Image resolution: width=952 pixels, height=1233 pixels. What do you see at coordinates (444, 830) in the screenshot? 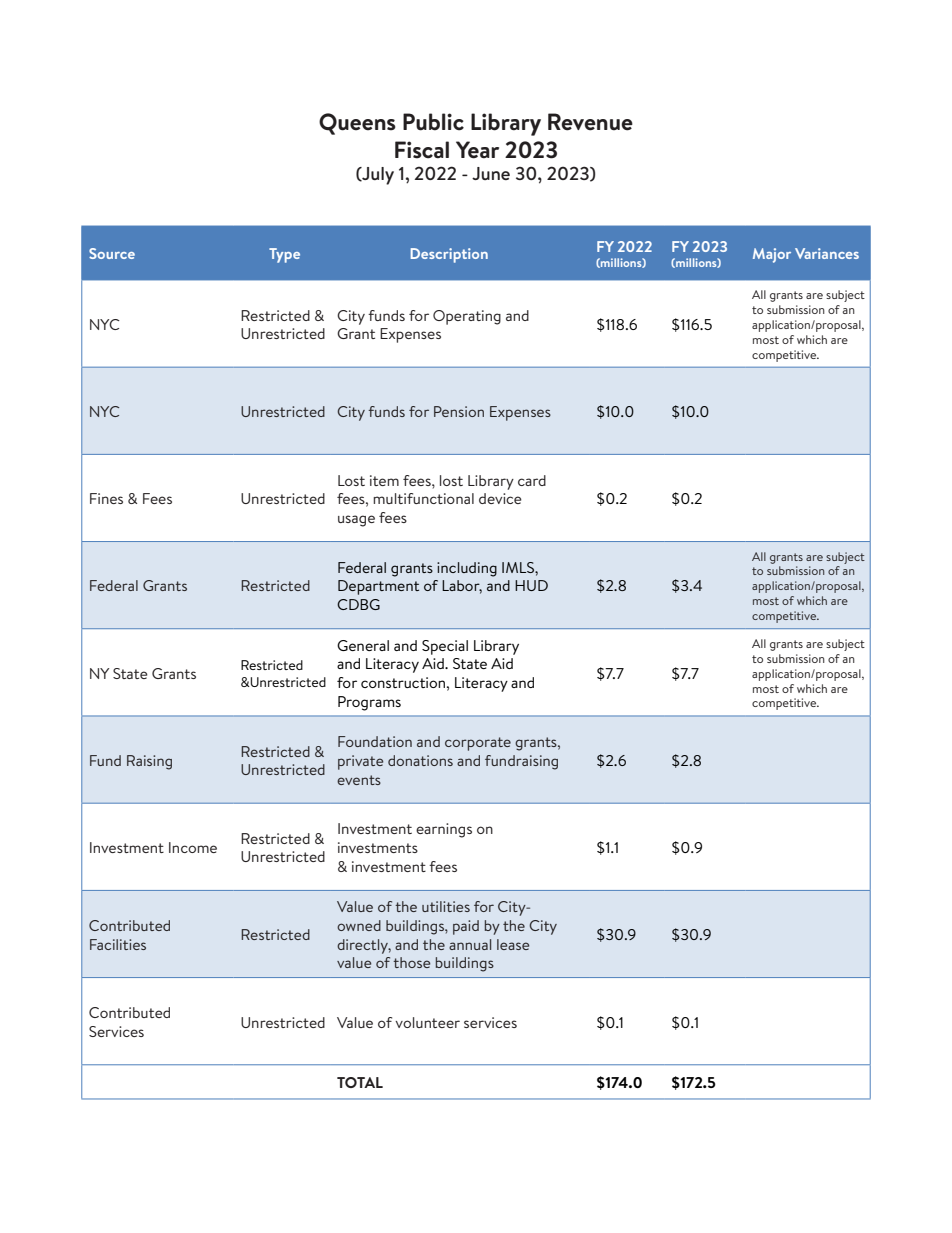
I see `earnings` at bounding box center [444, 830].
